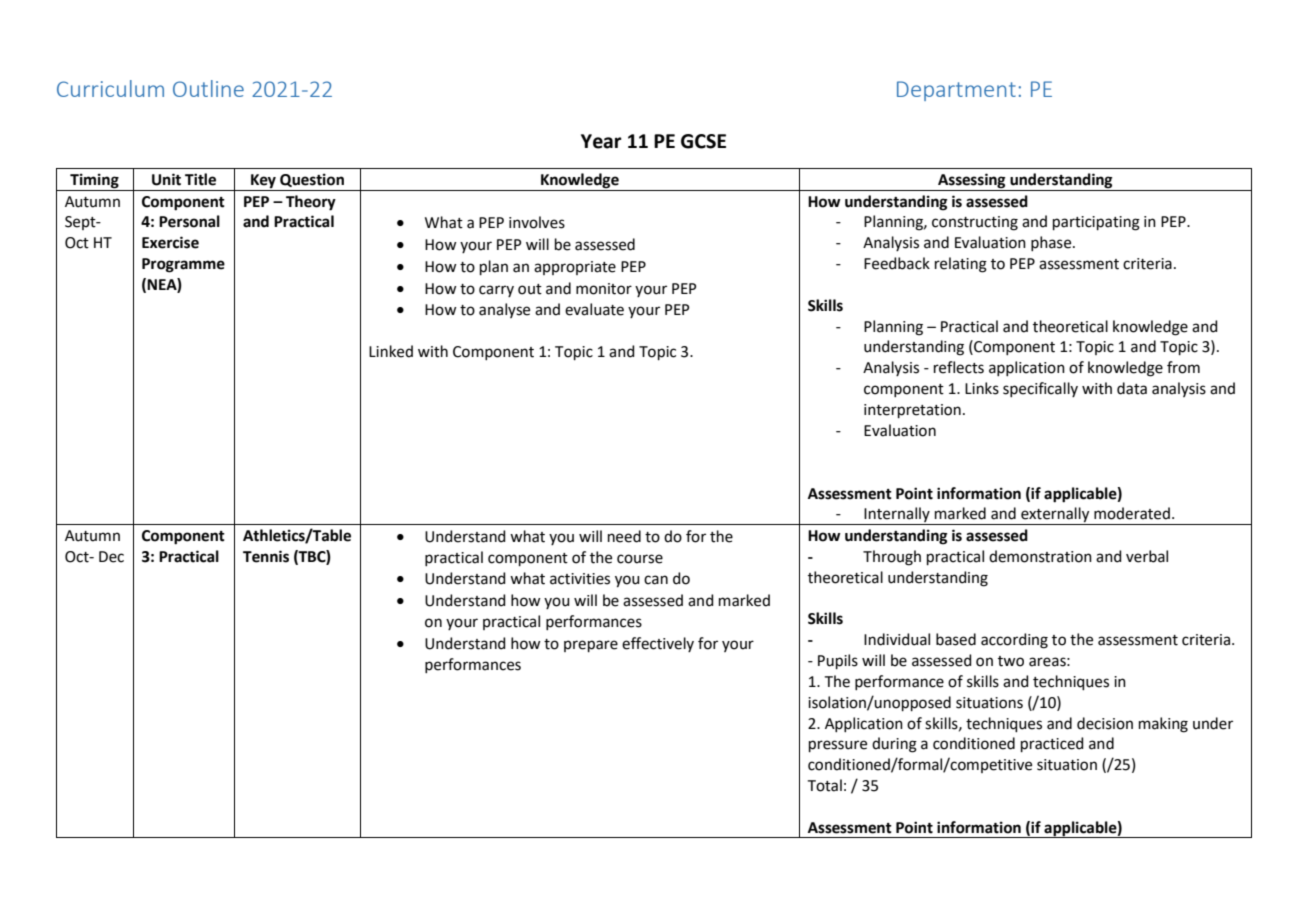 The width and height of the screenshot is (1308, 924). Describe the element at coordinates (391, 351) in the screenshot. I see `Linked` at that location.
